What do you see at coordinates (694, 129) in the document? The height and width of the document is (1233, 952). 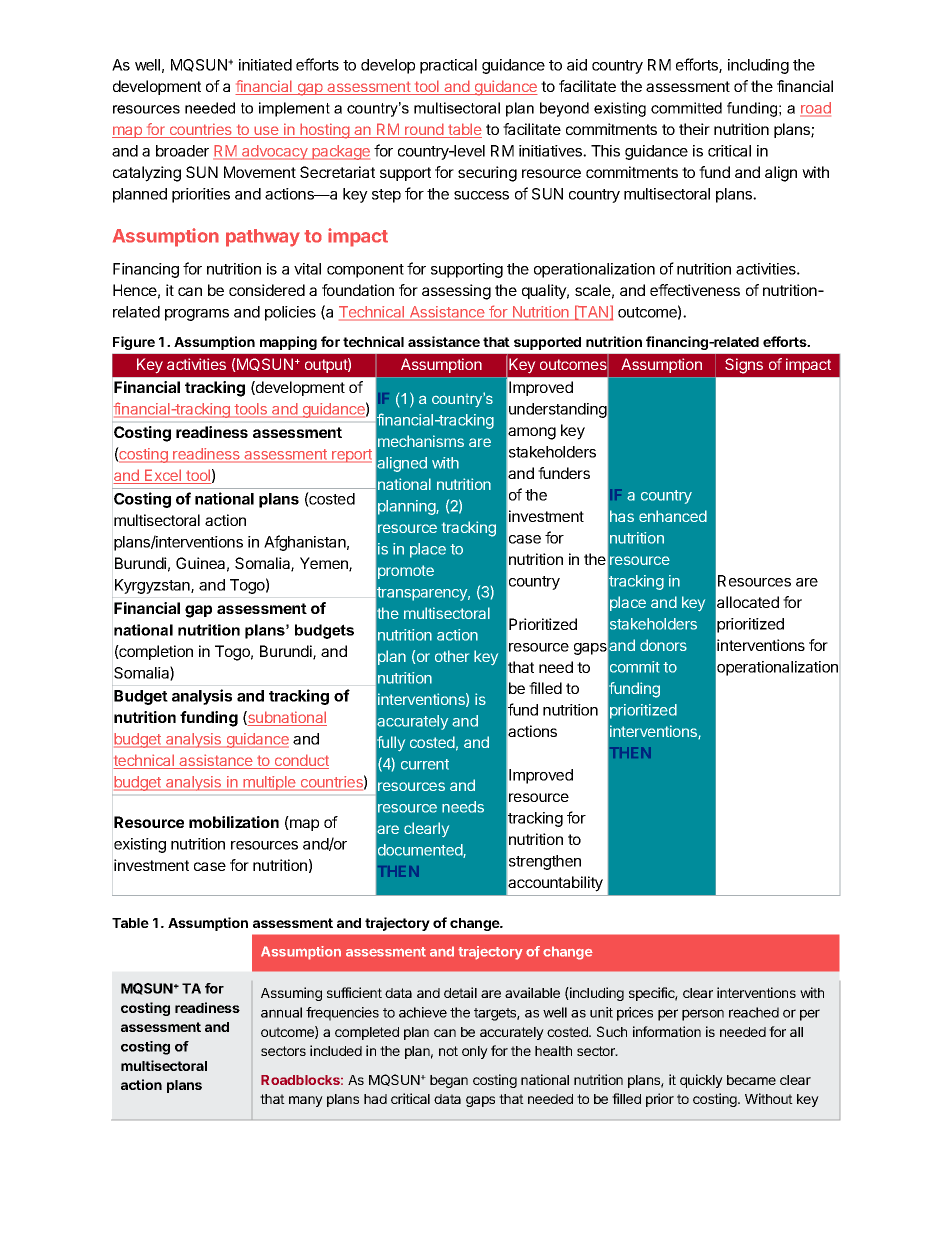 I see `their` at bounding box center [694, 129].
